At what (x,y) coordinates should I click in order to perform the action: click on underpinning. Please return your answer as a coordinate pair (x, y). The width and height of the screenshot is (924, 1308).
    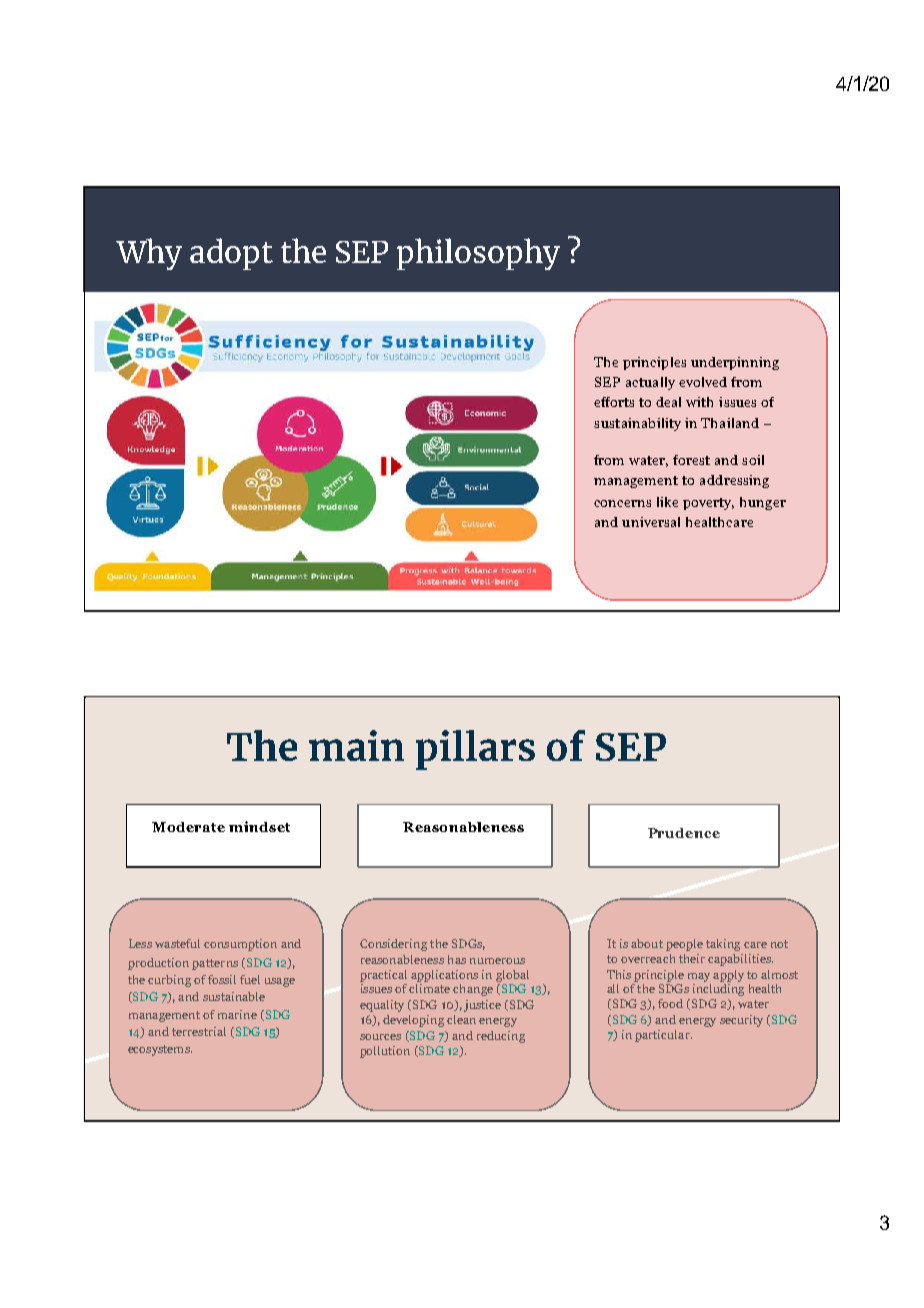
    Looking at the image, I should click on (735, 363).
